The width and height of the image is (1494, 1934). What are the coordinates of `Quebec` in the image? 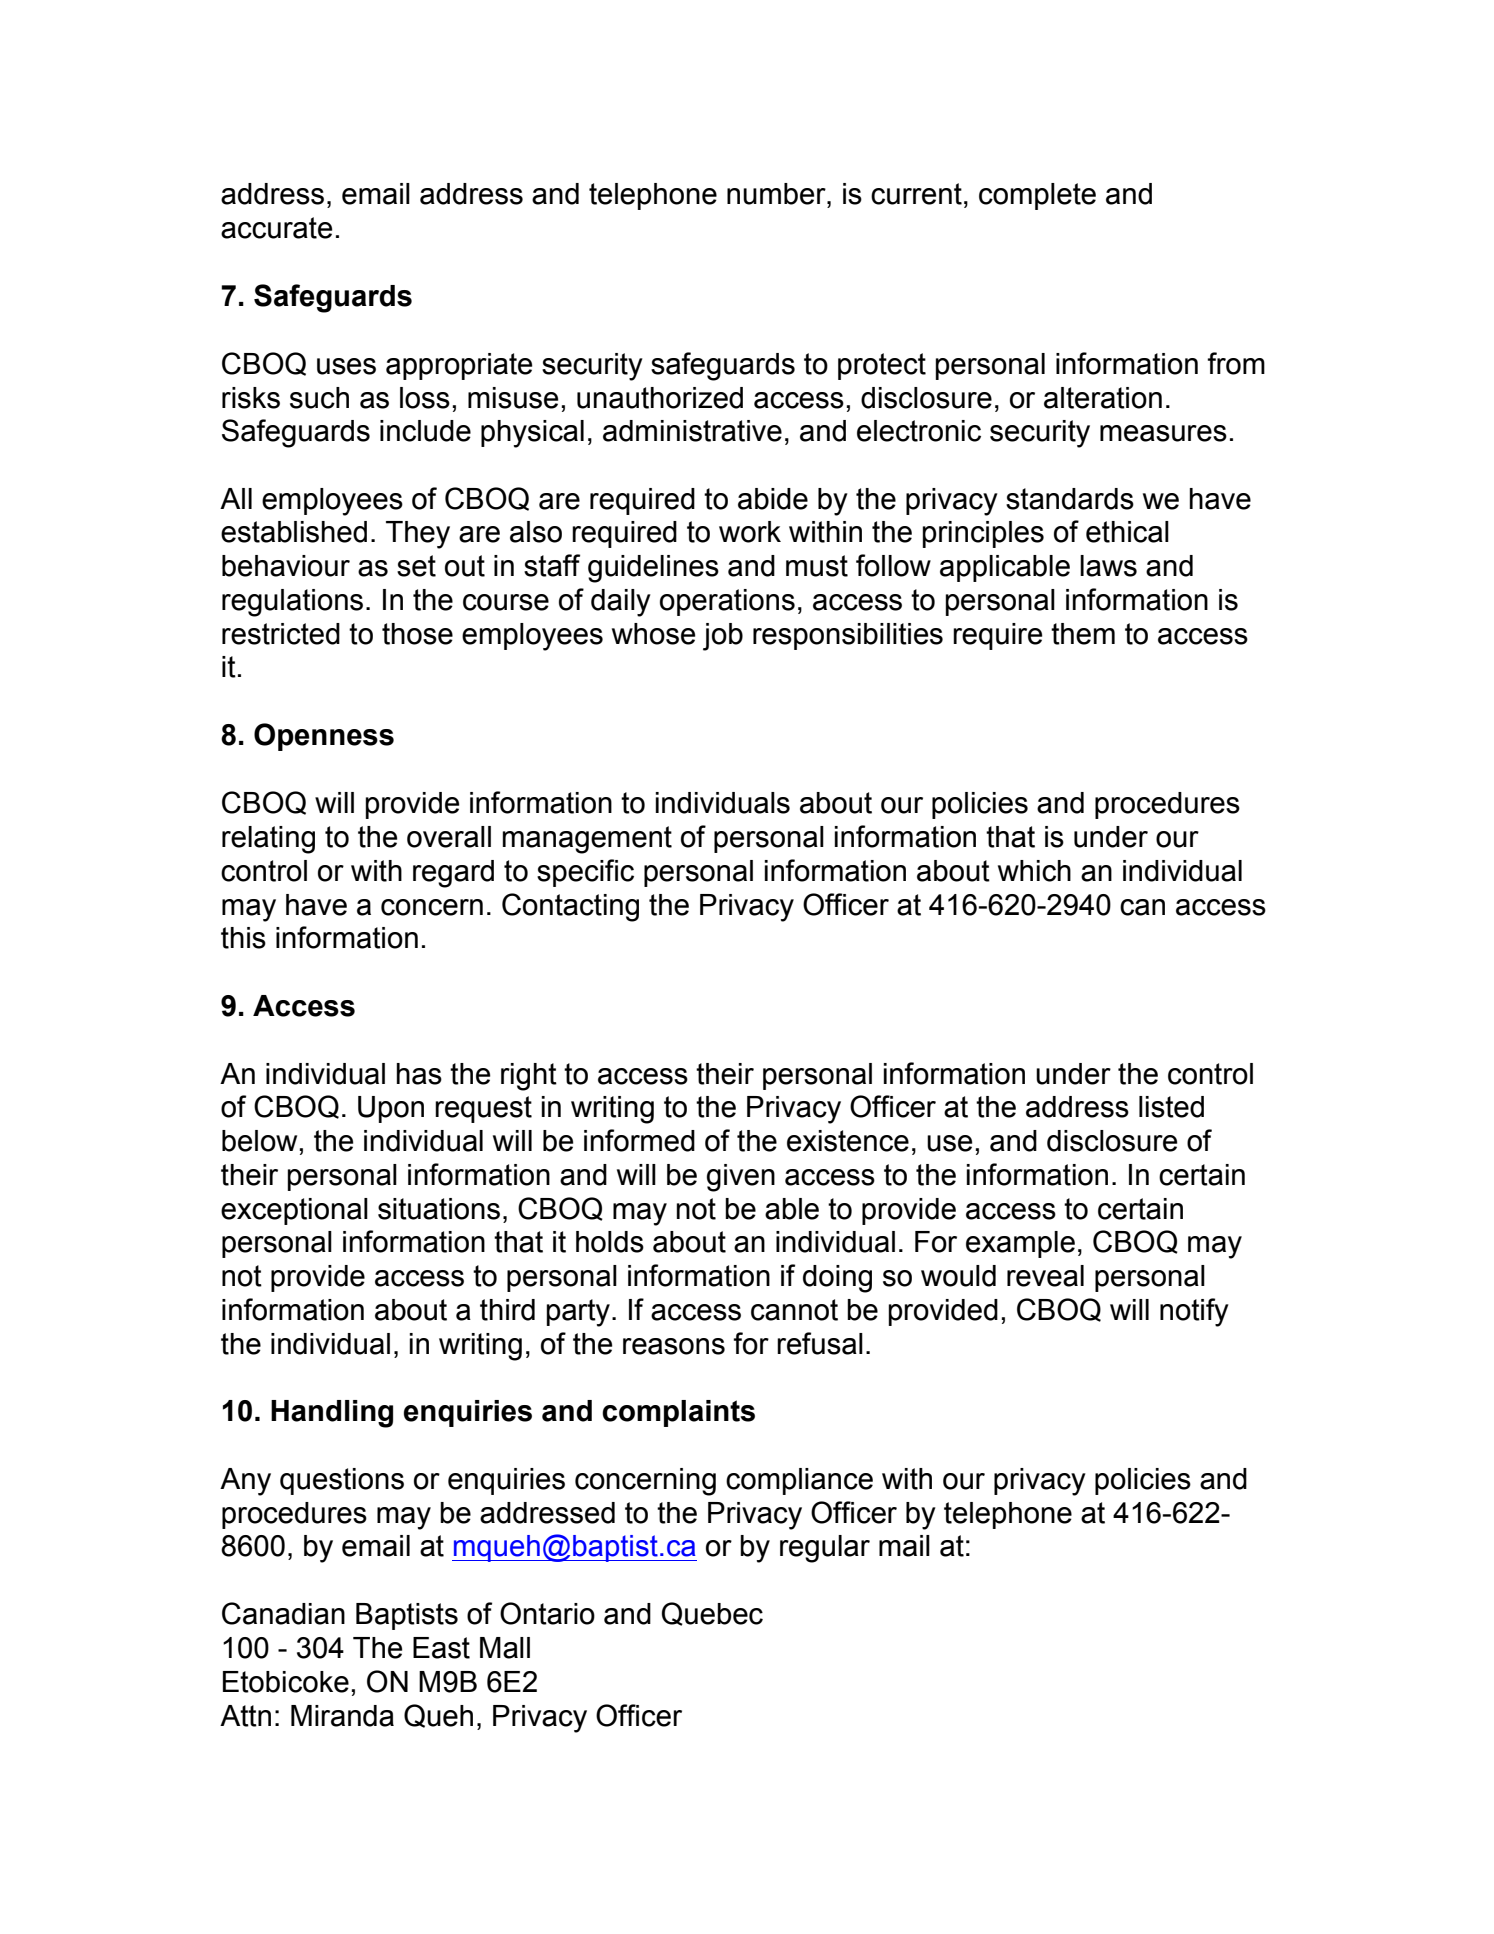 It's located at (712, 1614).
